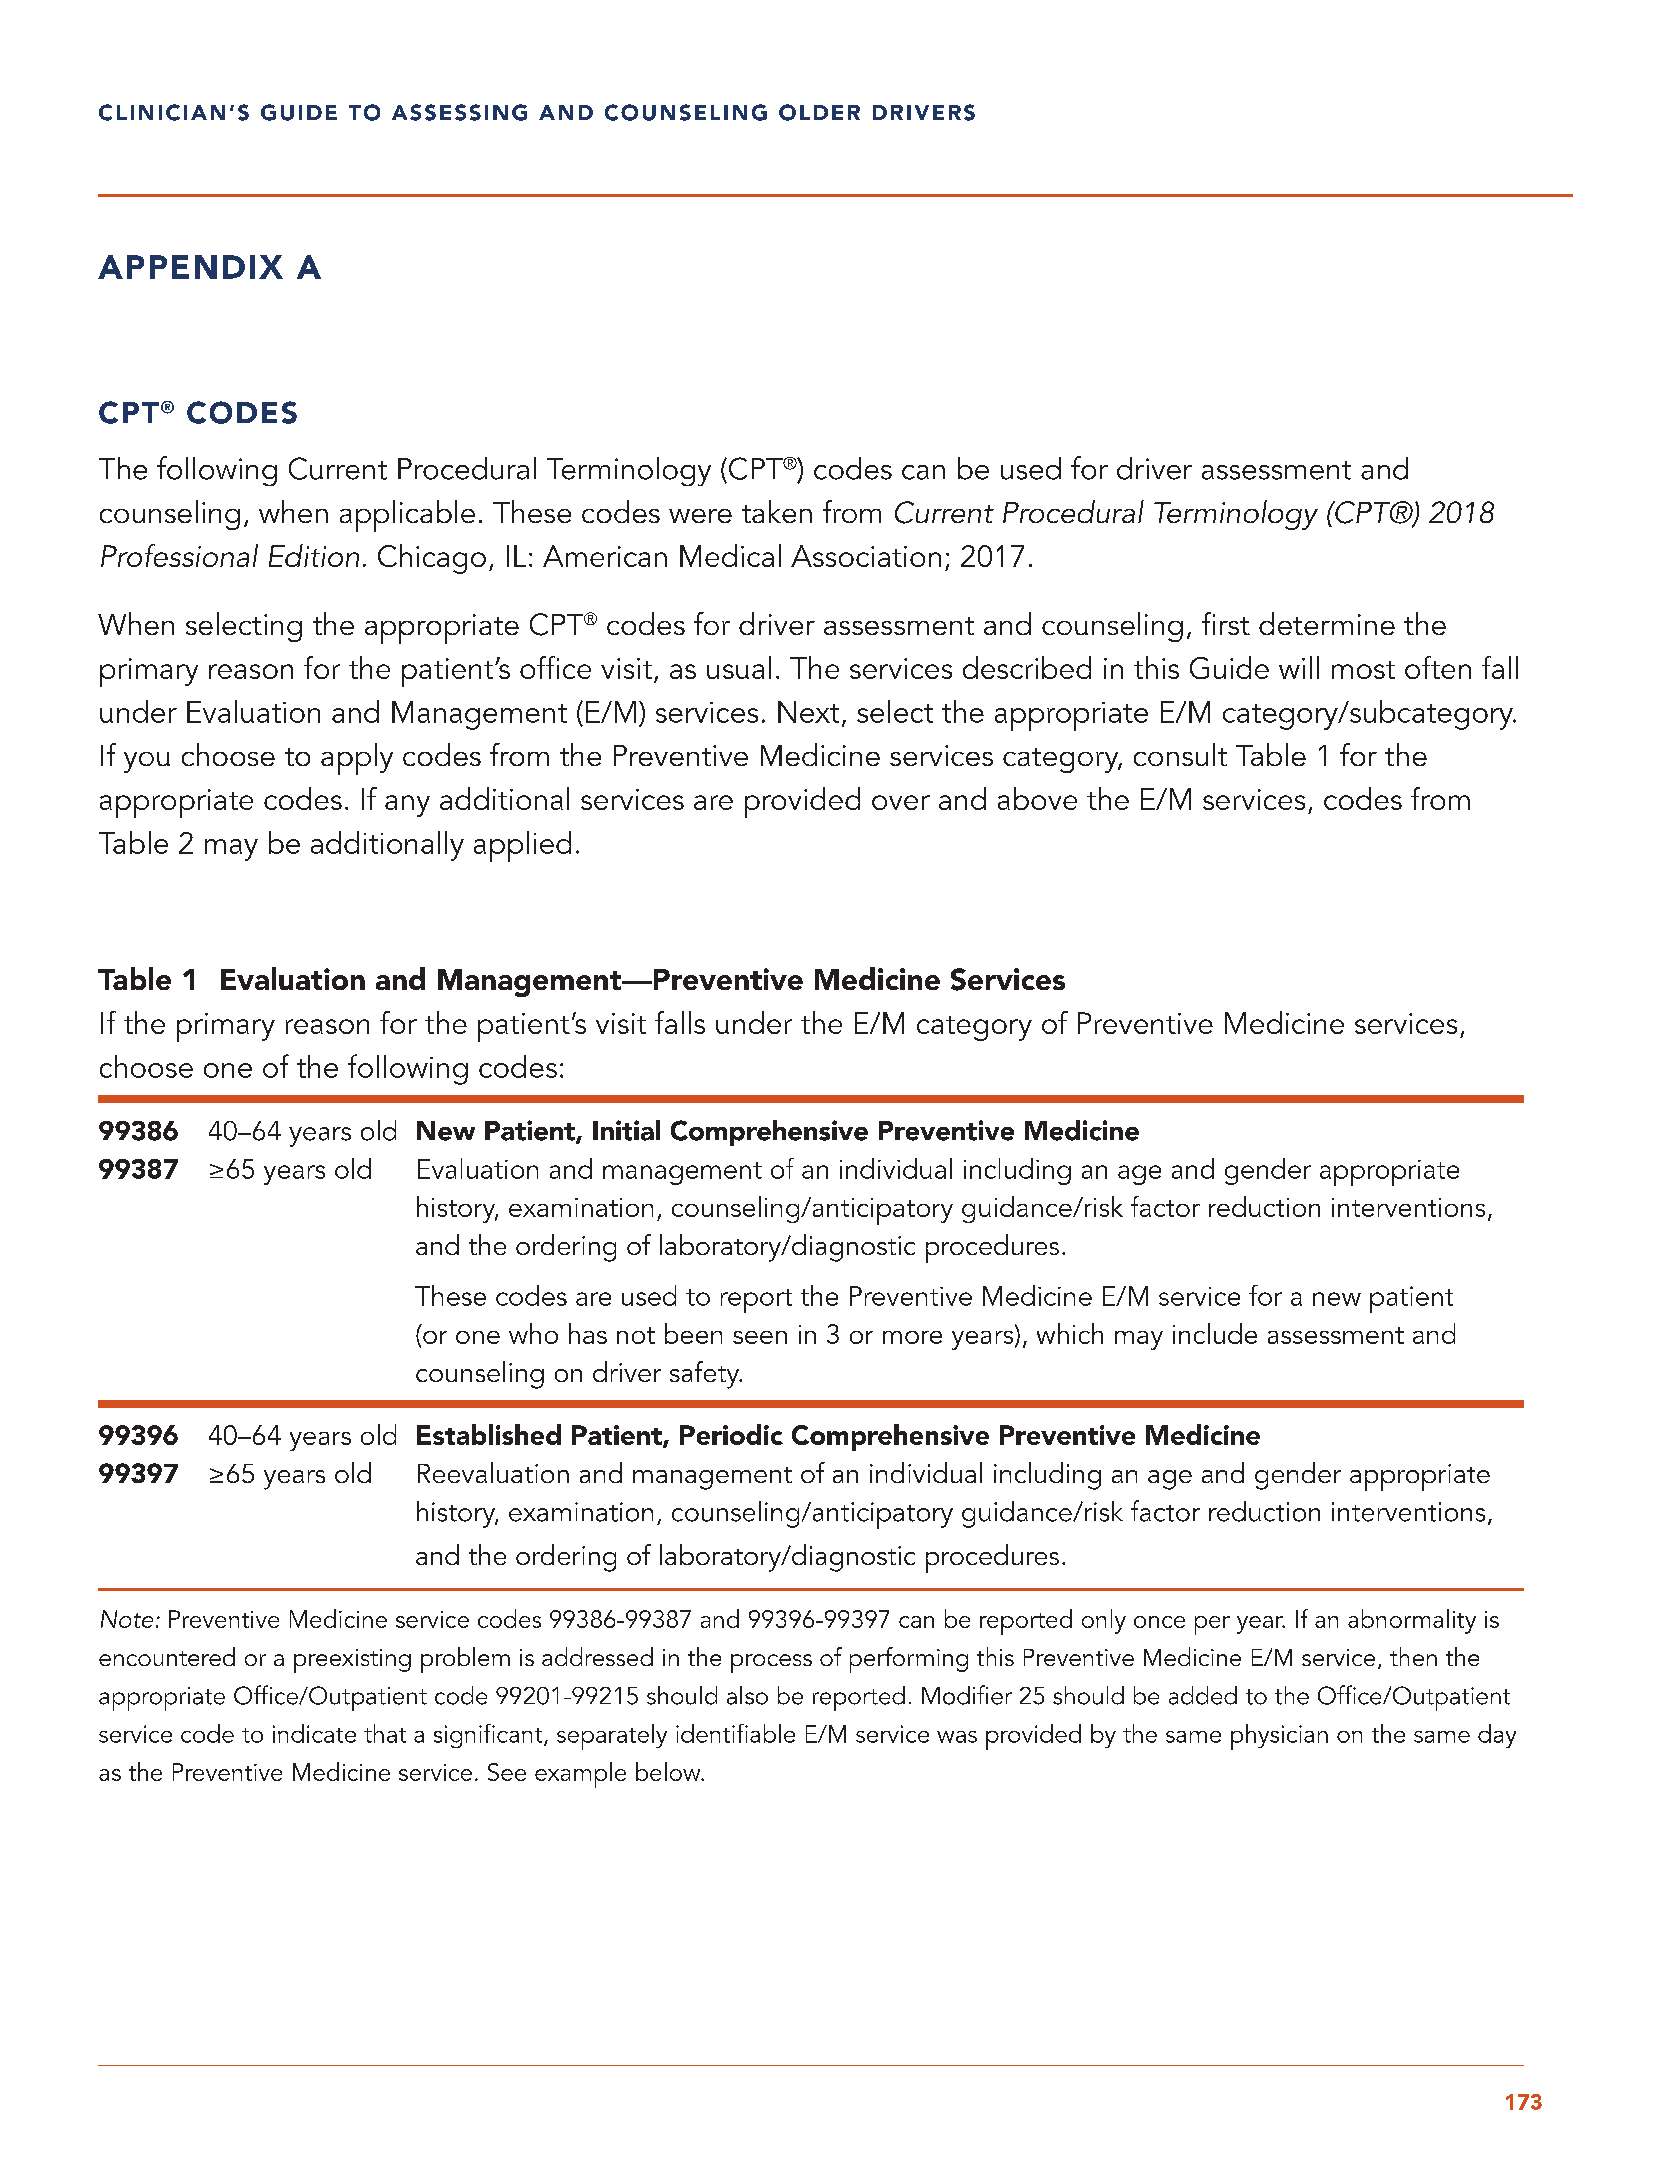  What do you see at coordinates (314, 1733) in the document?
I see `indicate` at bounding box center [314, 1733].
